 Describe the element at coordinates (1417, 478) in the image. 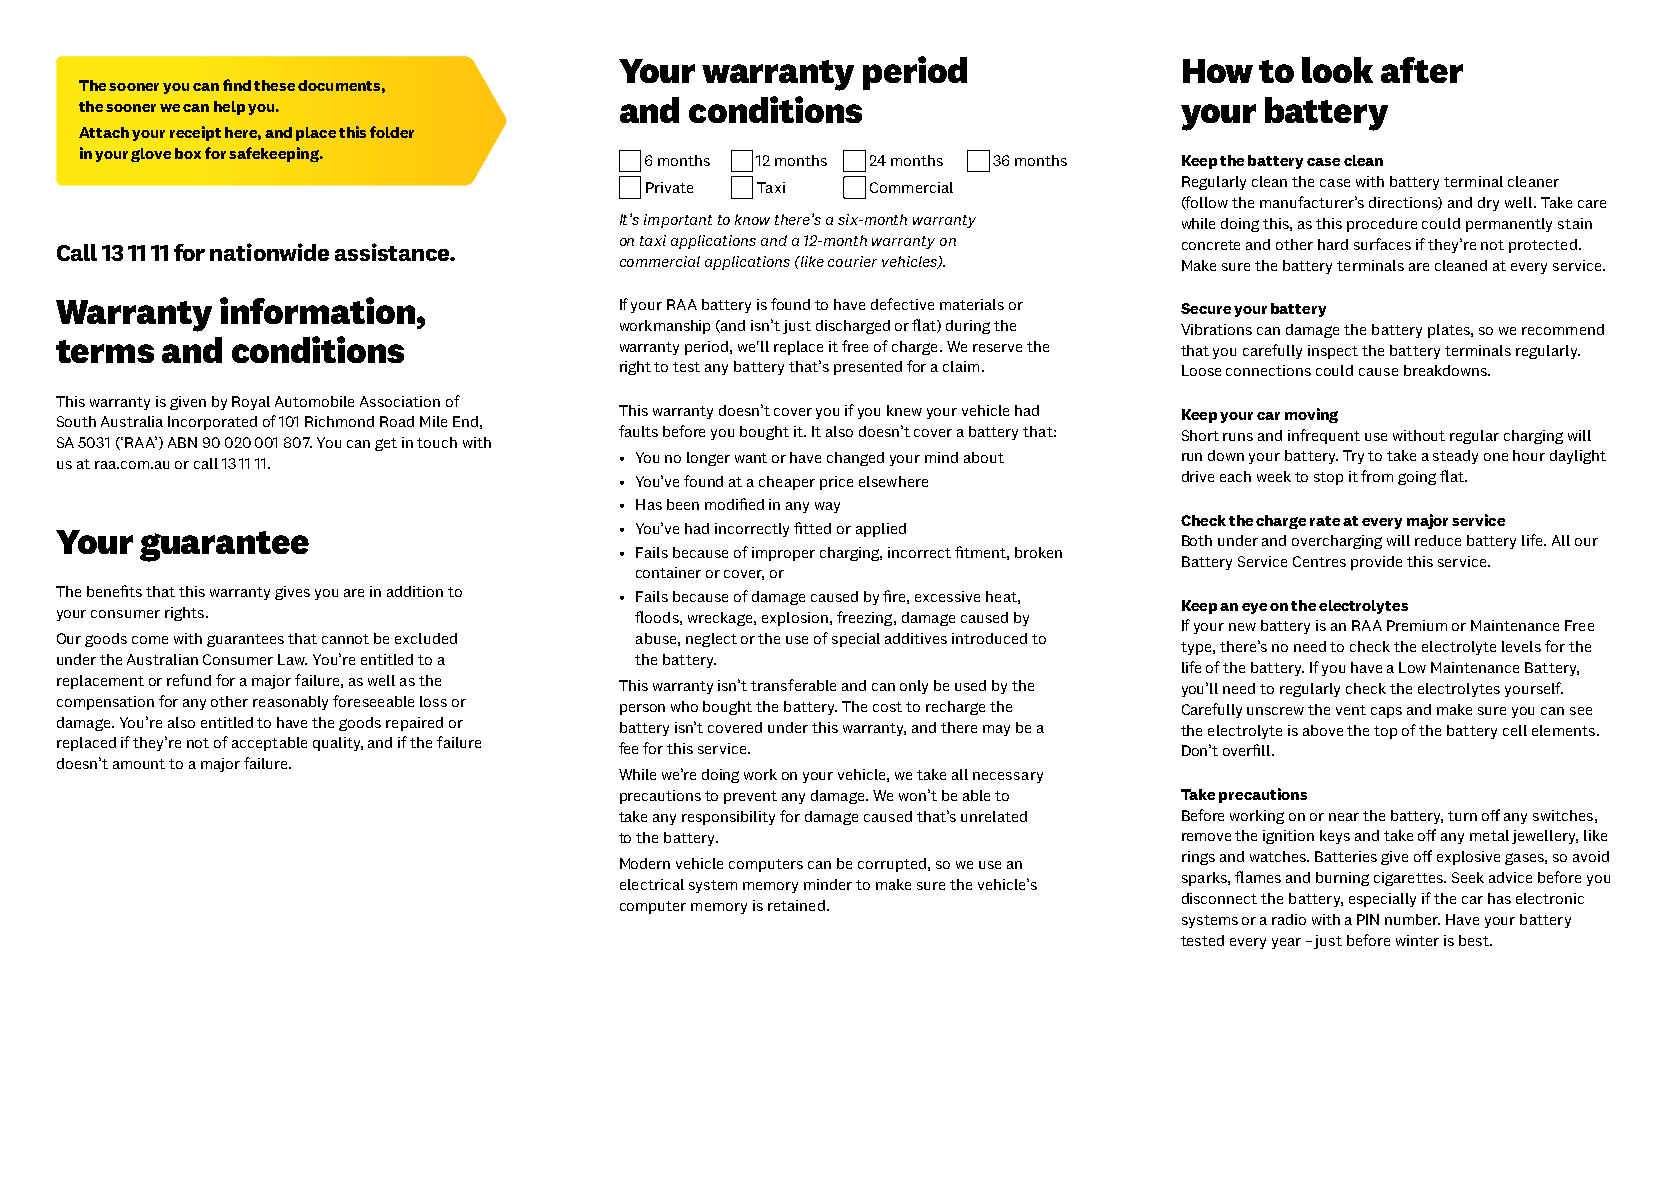

I see `going` at that location.
